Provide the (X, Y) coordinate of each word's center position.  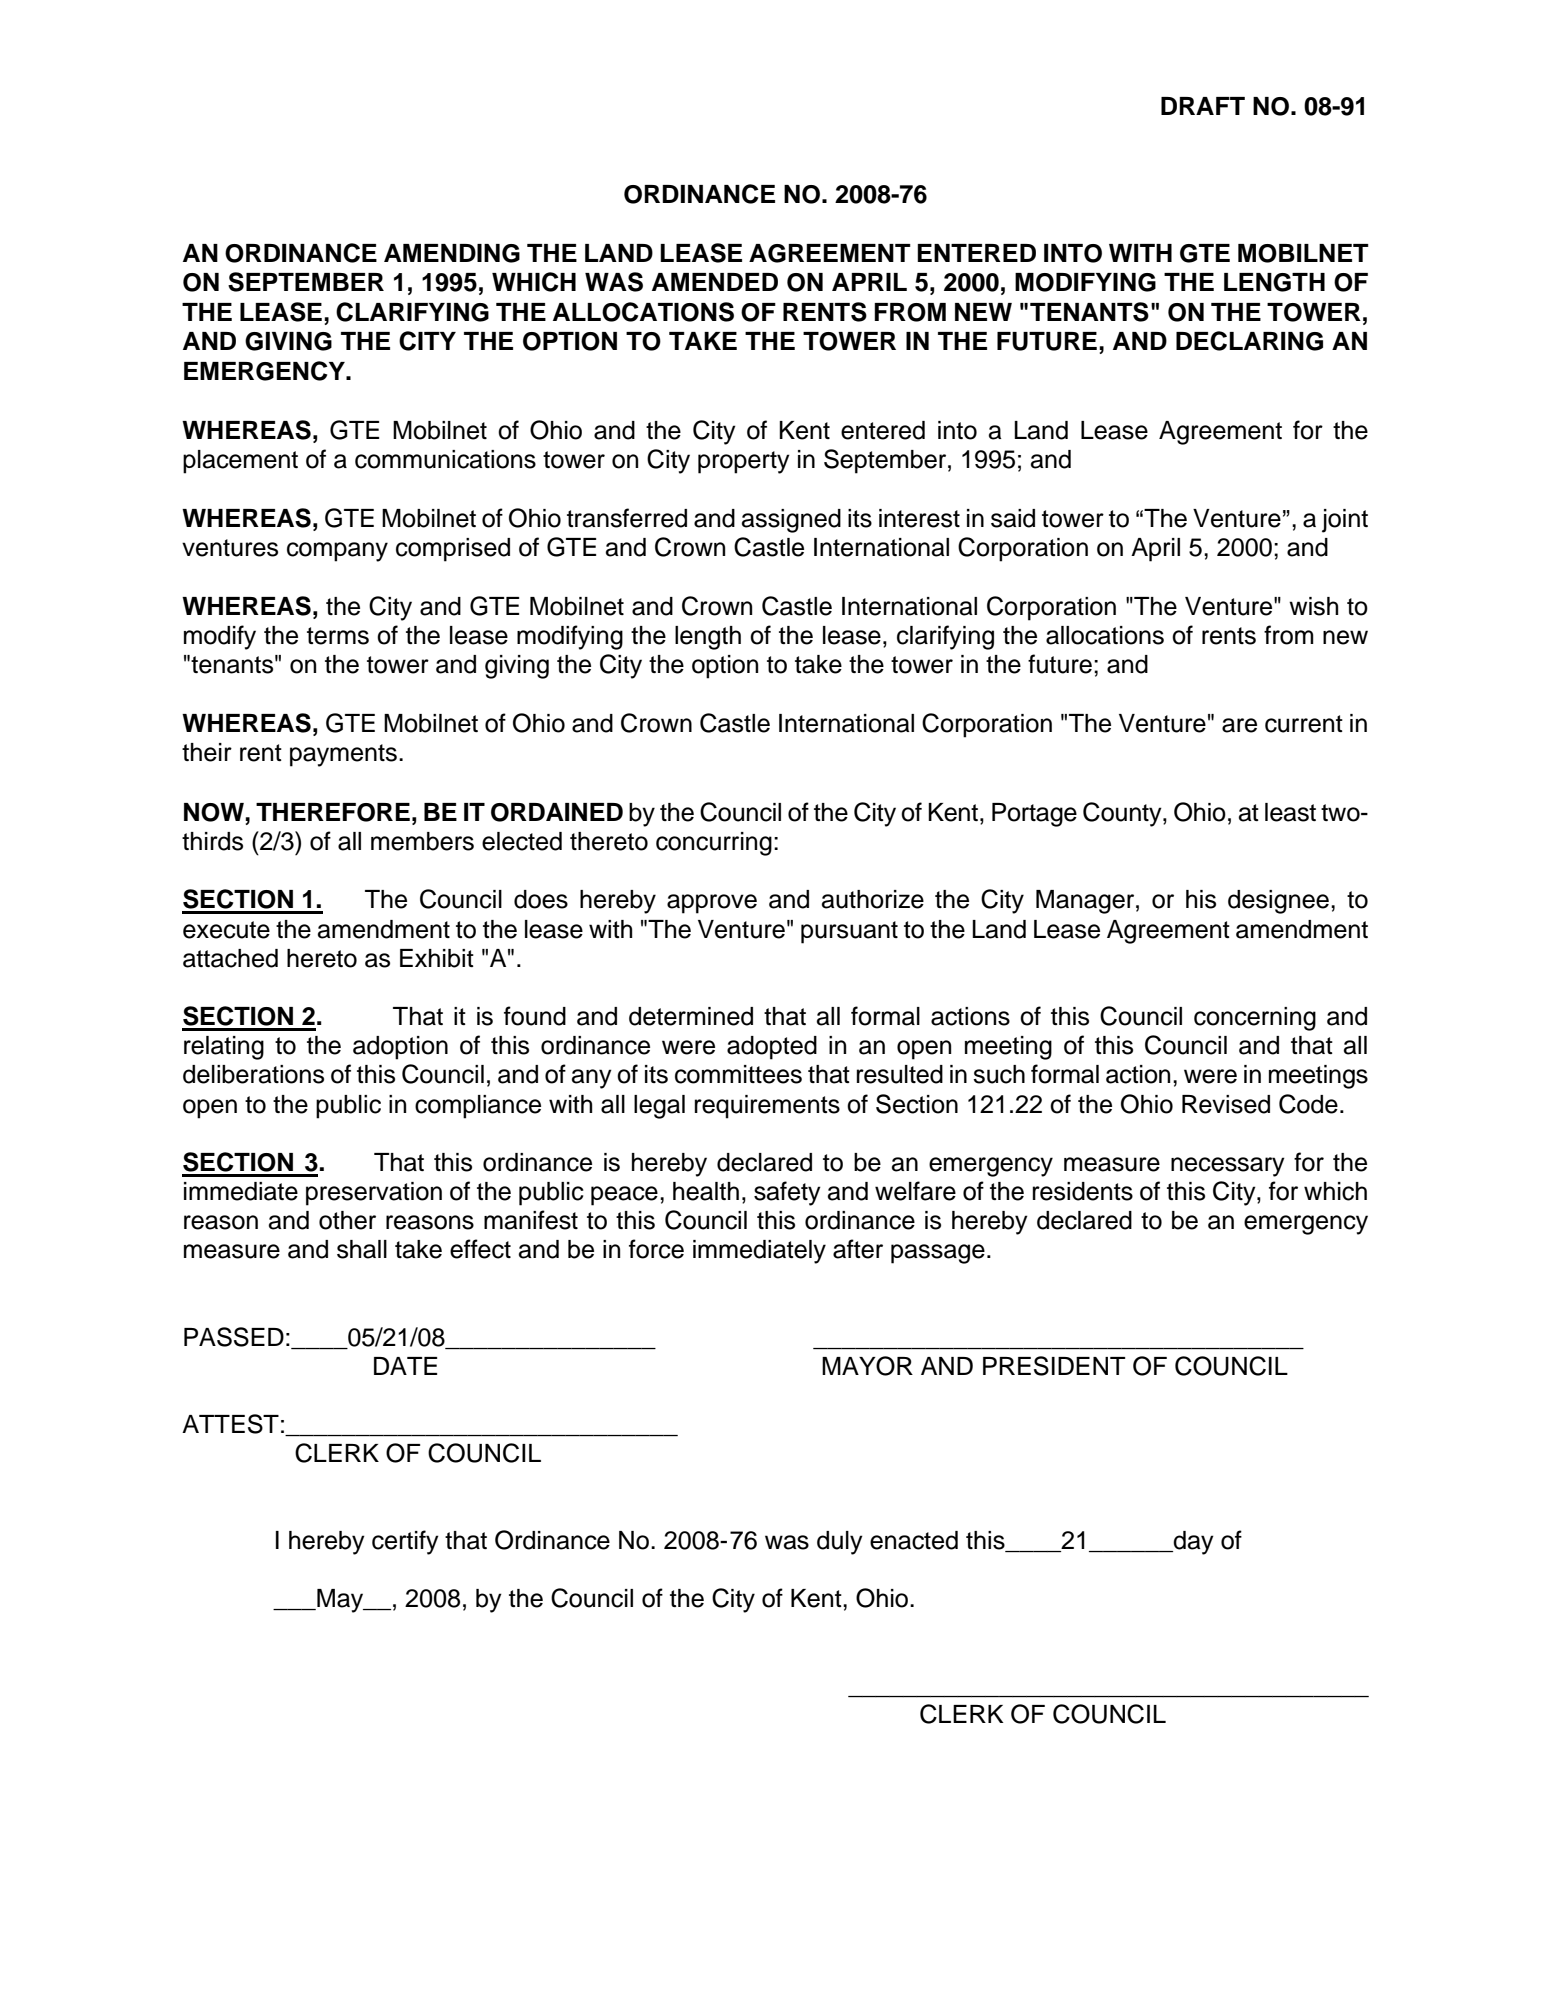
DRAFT (1203, 106)
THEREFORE (333, 812)
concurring (714, 844)
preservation (374, 1194)
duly (840, 1543)
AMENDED (715, 282)
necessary (1228, 1167)
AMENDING (452, 253)
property (744, 462)
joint (1345, 521)
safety (787, 1193)
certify (405, 1542)
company (337, 552)
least (1290, 812)
